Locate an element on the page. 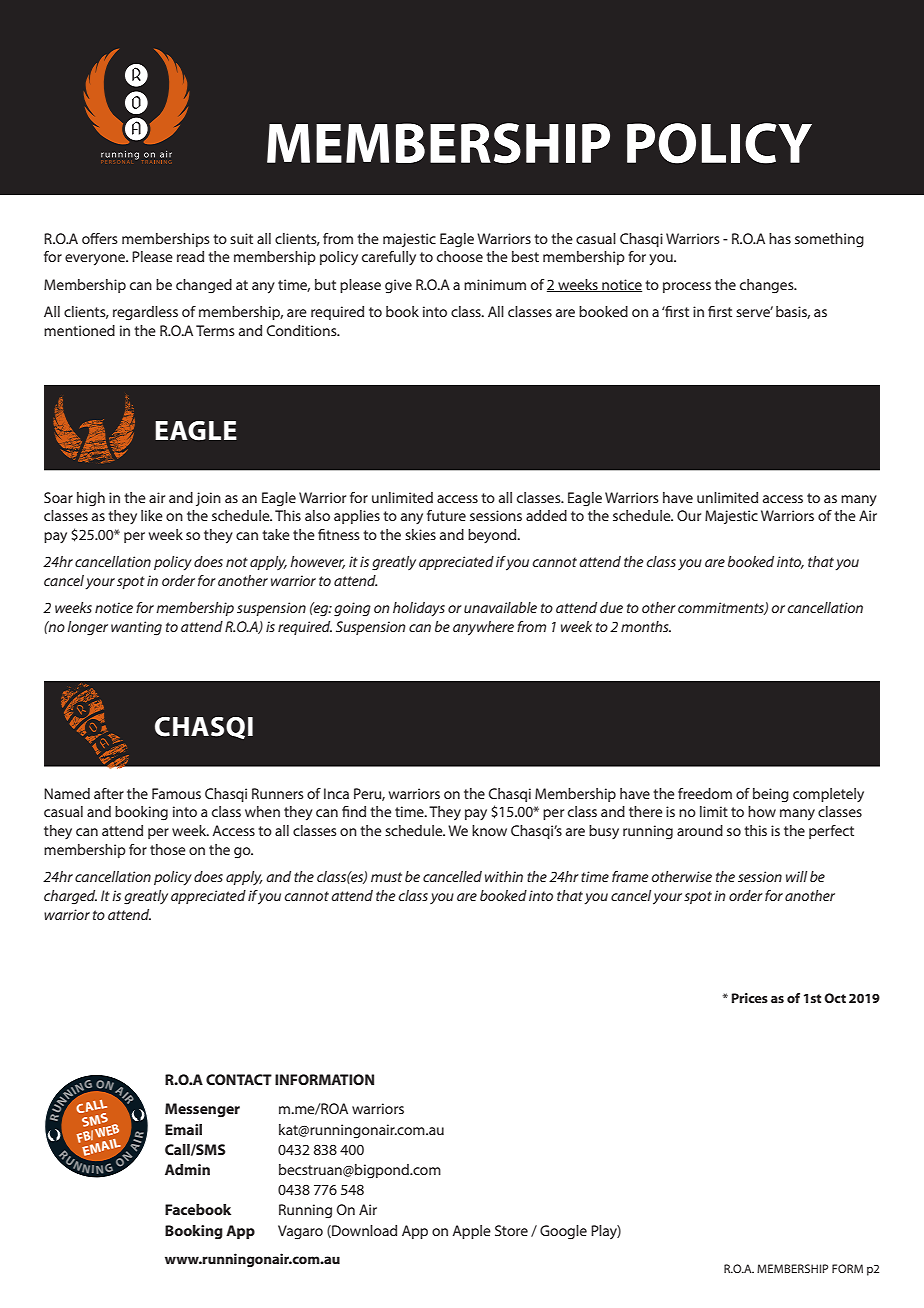 This document has height=1308, width=924. choose is located at coordinates (460, 256).
